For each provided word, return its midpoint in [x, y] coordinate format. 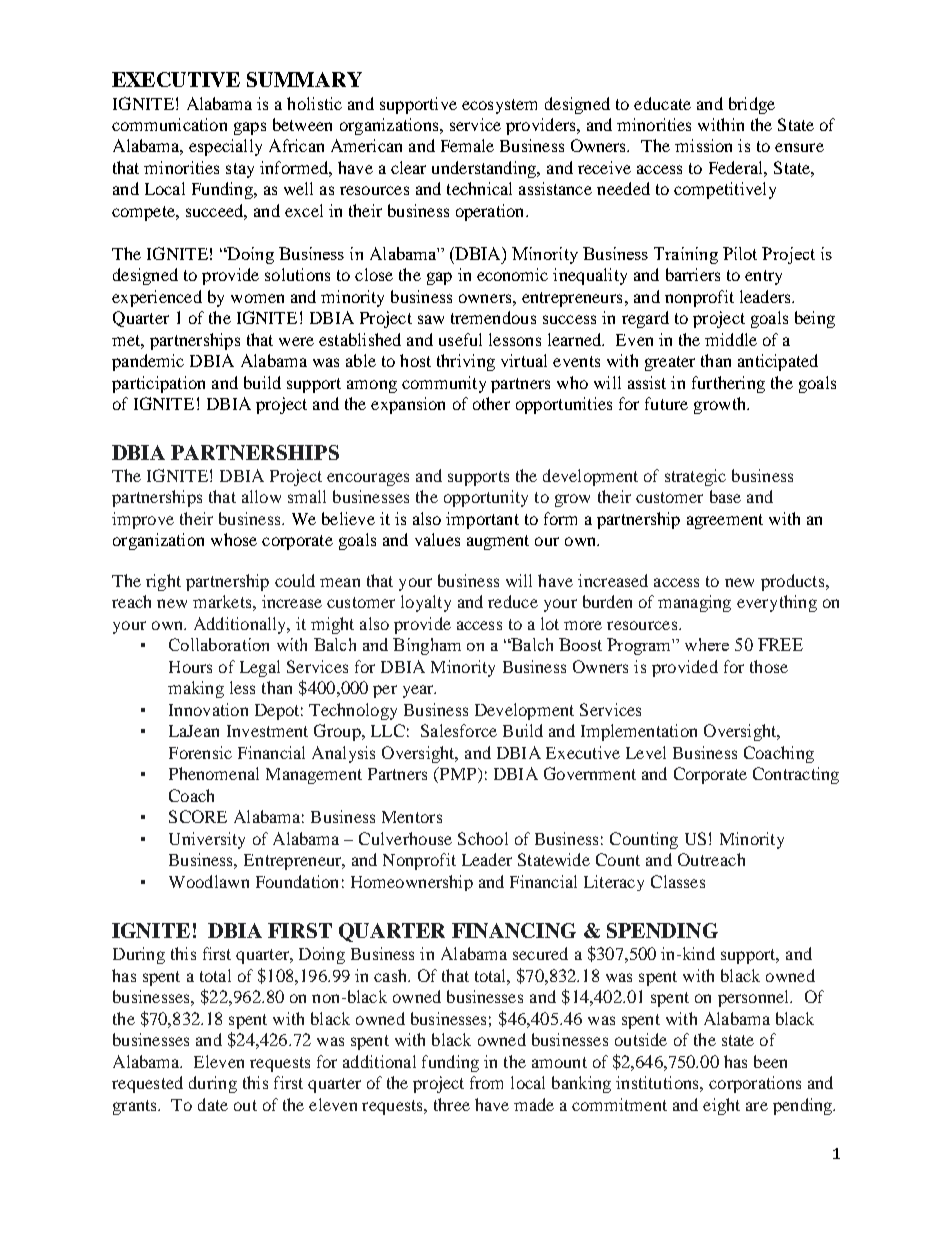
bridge [752, 105]
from [486, 1082]
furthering [728, 384]
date [213, 1104]
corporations [755, 1084]
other [491, 403]
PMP [458, 773]
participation [158, 384]
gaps [250, 128]
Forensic [200, 752]
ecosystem [499, 106]
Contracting [796, 775]
